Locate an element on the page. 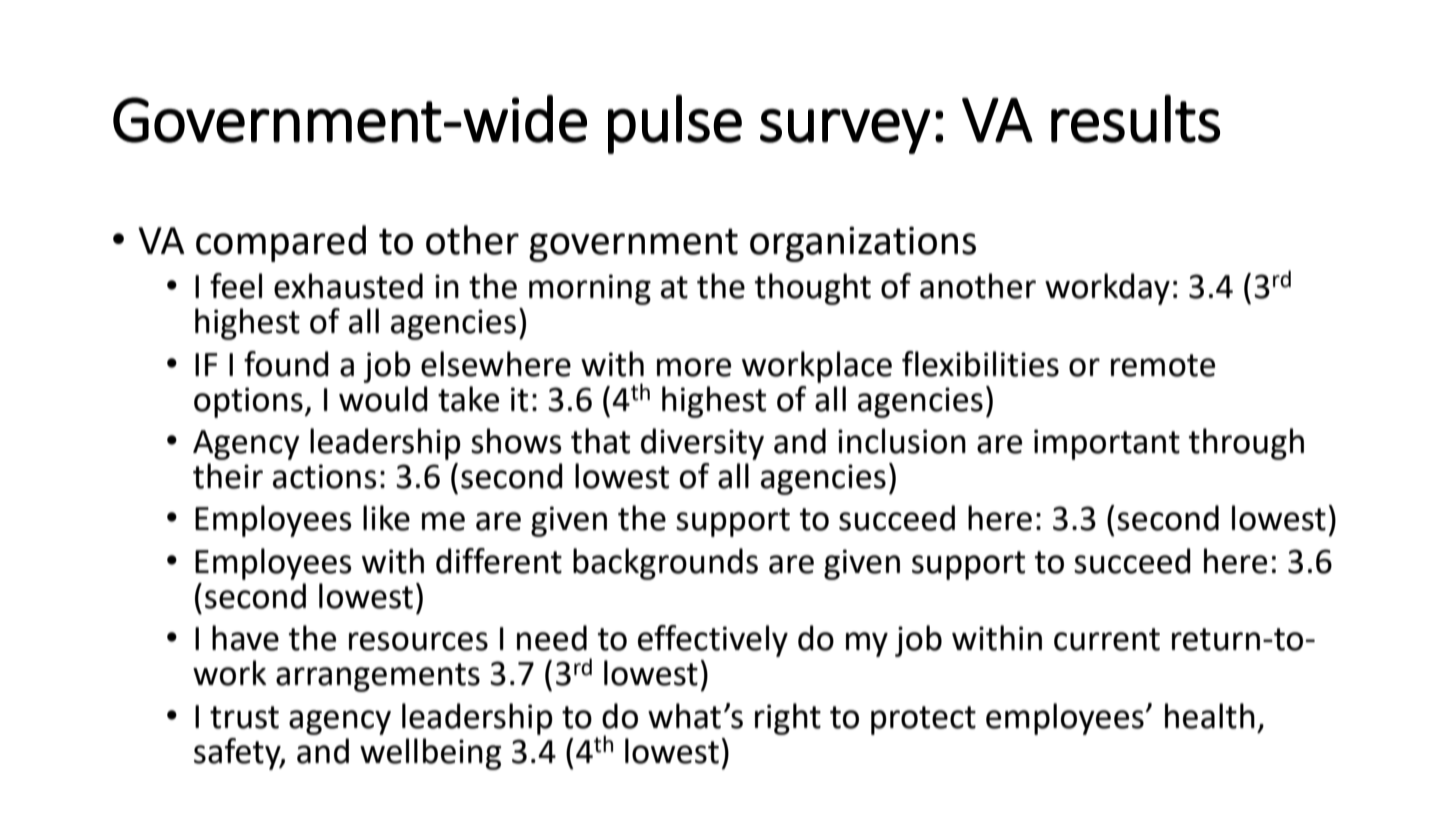 The width and height of the image is (1456, 819). diversity is located at coordinates (702, 444).
